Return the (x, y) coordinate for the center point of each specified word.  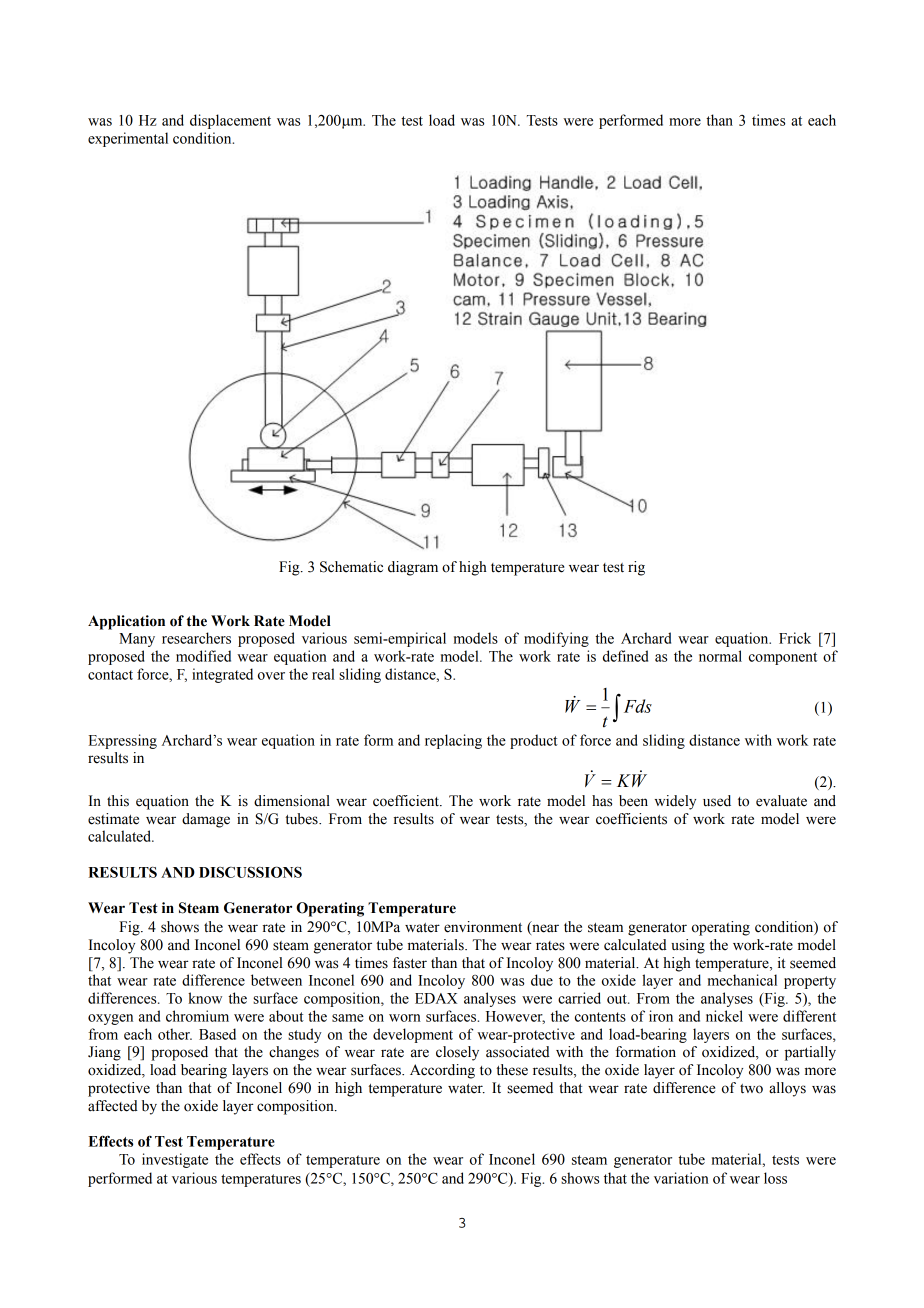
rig (636, 568)
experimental (128, 139)
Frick (795, 638)
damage (206, 820)
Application (126, 622)
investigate (175, 1160)
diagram (413, 568)
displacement (230, 121)
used (717, 801)
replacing (453, 741)
